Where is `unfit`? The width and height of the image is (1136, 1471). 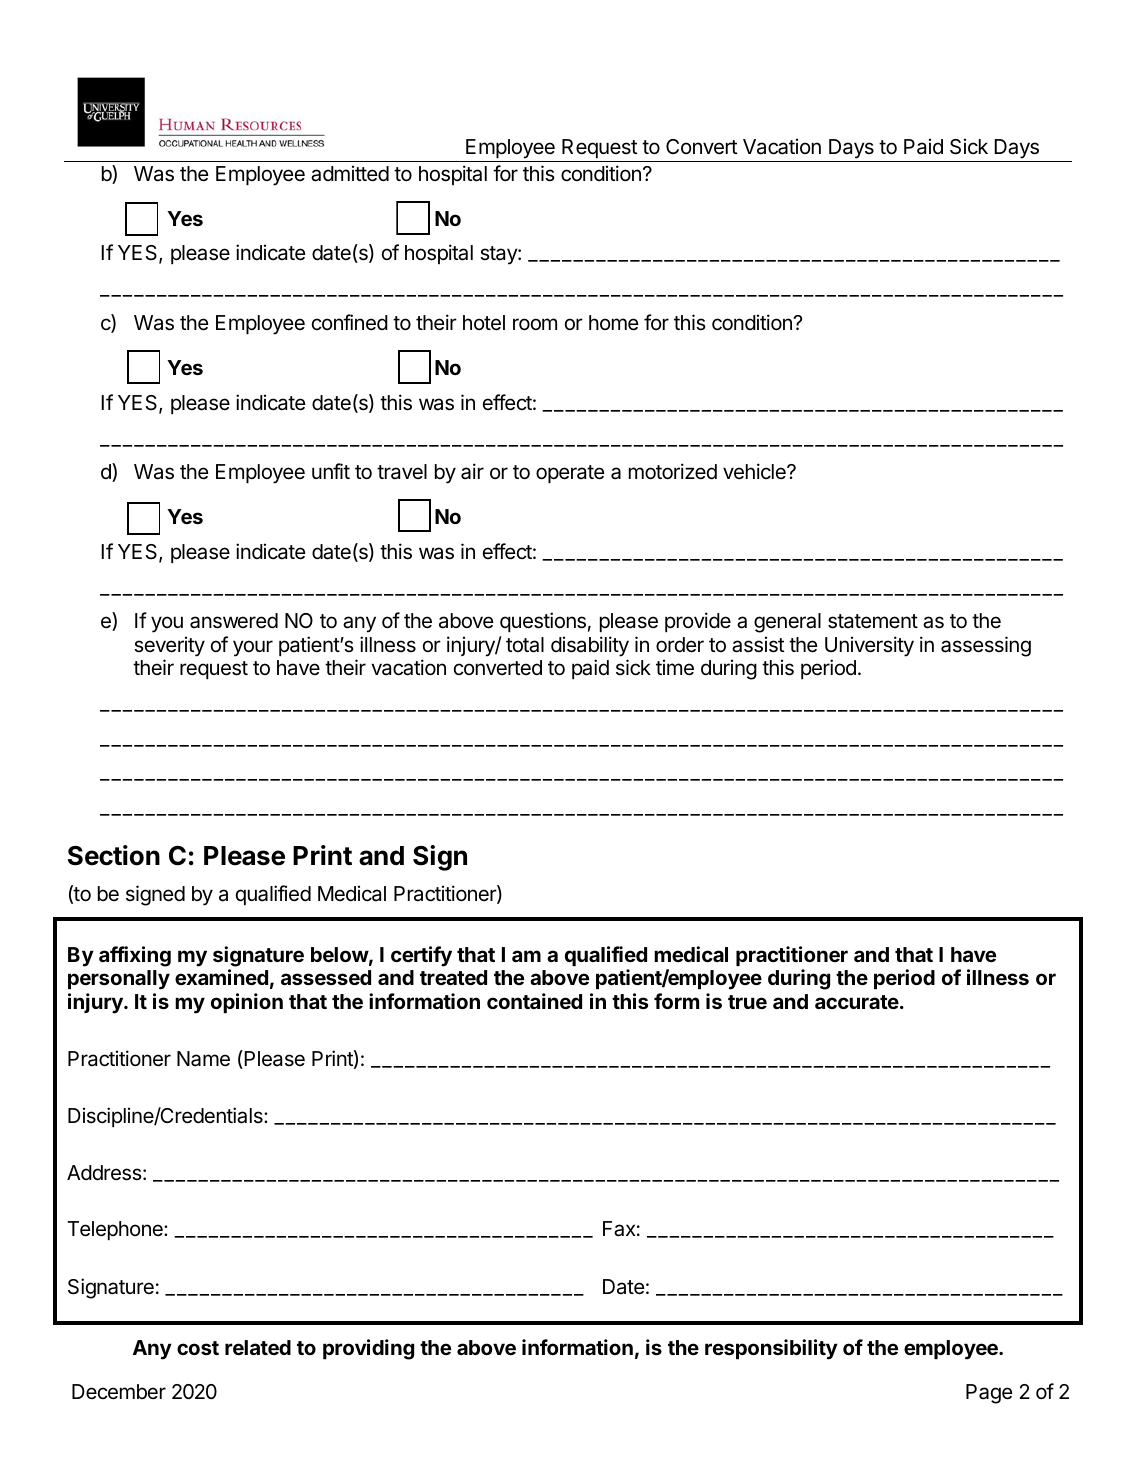 unfit is located at coordinates (331, 471).
